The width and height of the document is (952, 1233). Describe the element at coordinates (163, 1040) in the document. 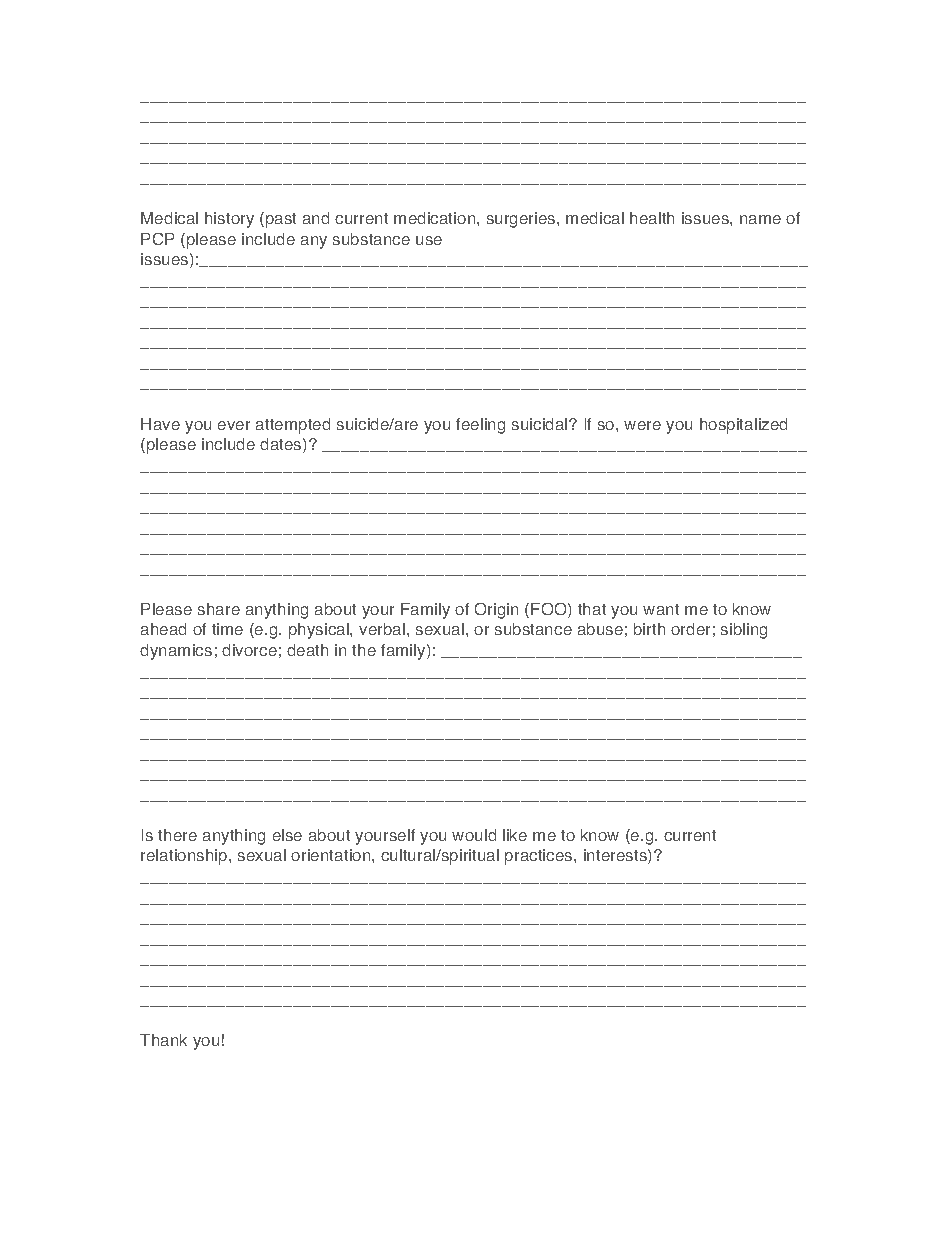

I see `Thank` at that location.
